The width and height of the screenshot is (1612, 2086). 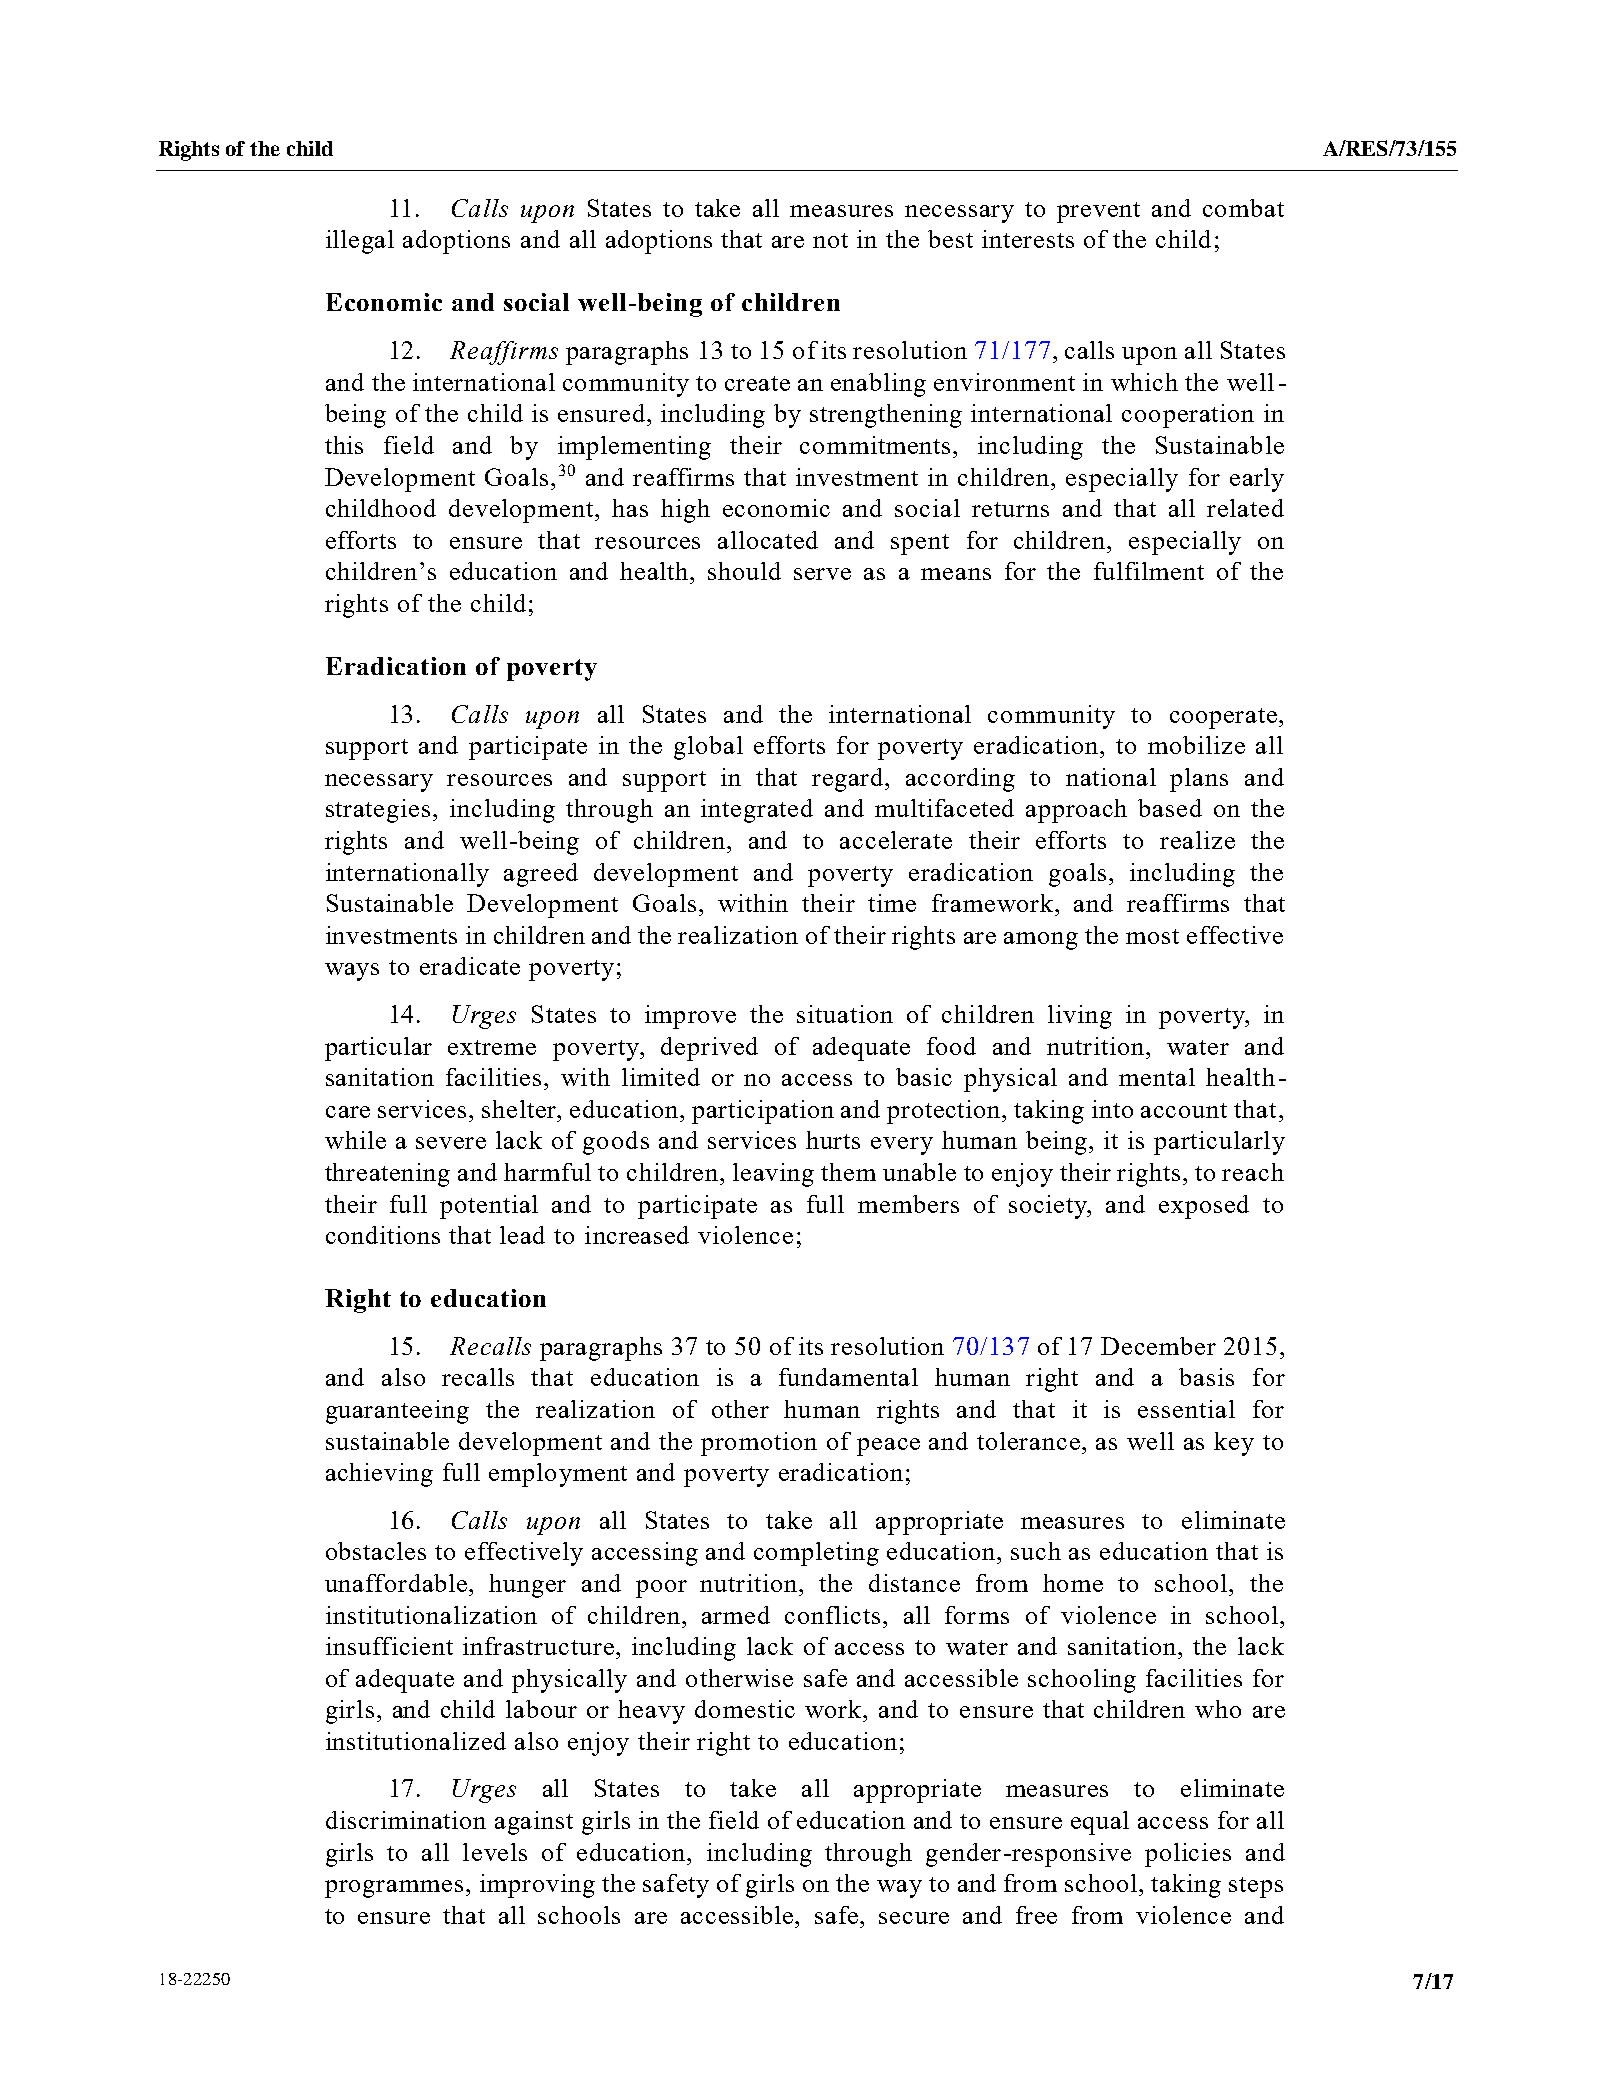 I want to click on illegal, so click(x=360, y=242).
